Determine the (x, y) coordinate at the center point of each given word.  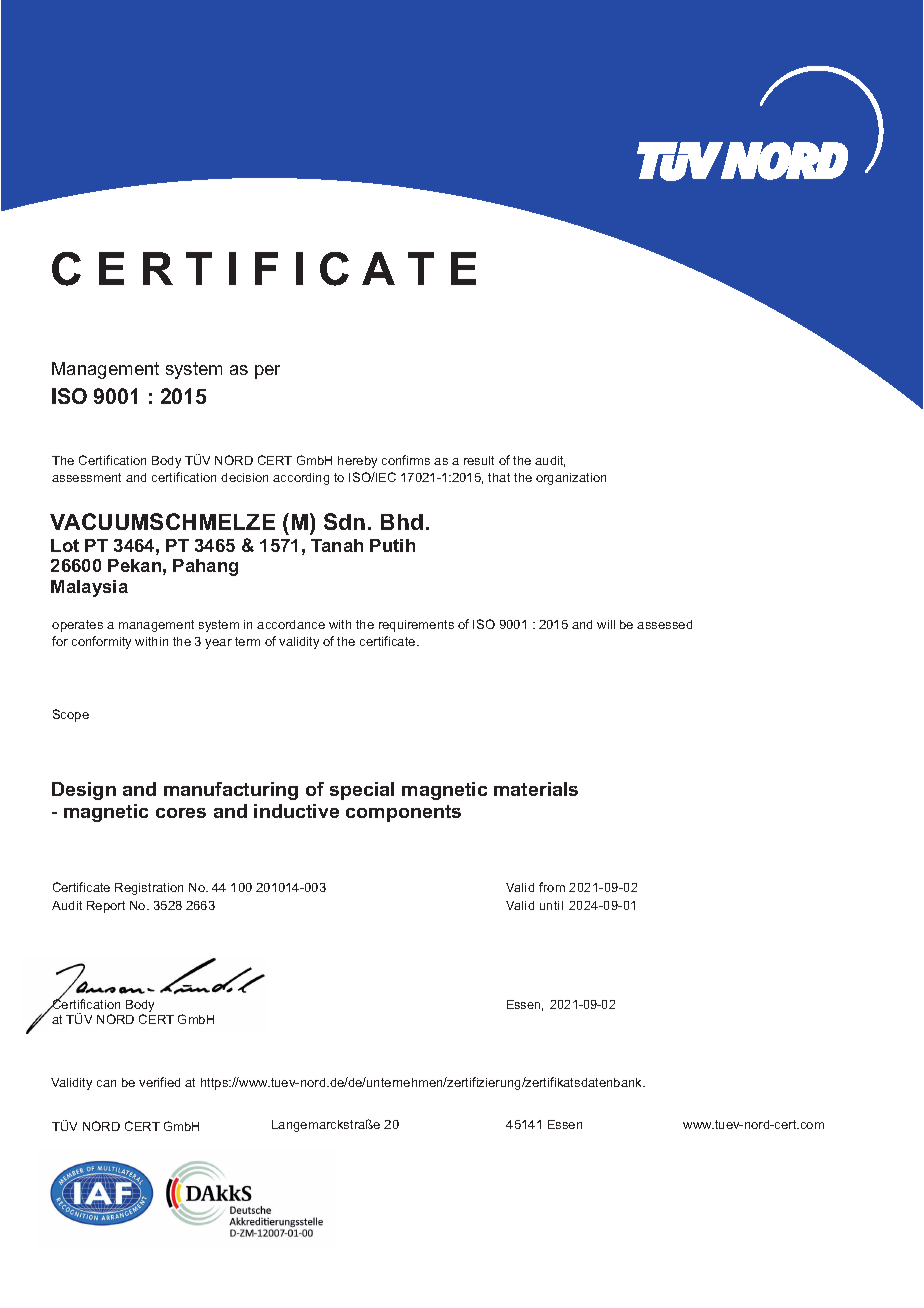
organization (571, 479)
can (106, 1083)
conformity (101, 642)
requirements (416, 626)
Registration (149, 889)
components (403, 813)
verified (159, 1082)
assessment (86, 477)
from (552, 887)
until (551, 905)
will (606, 624)
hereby (357, 462)
